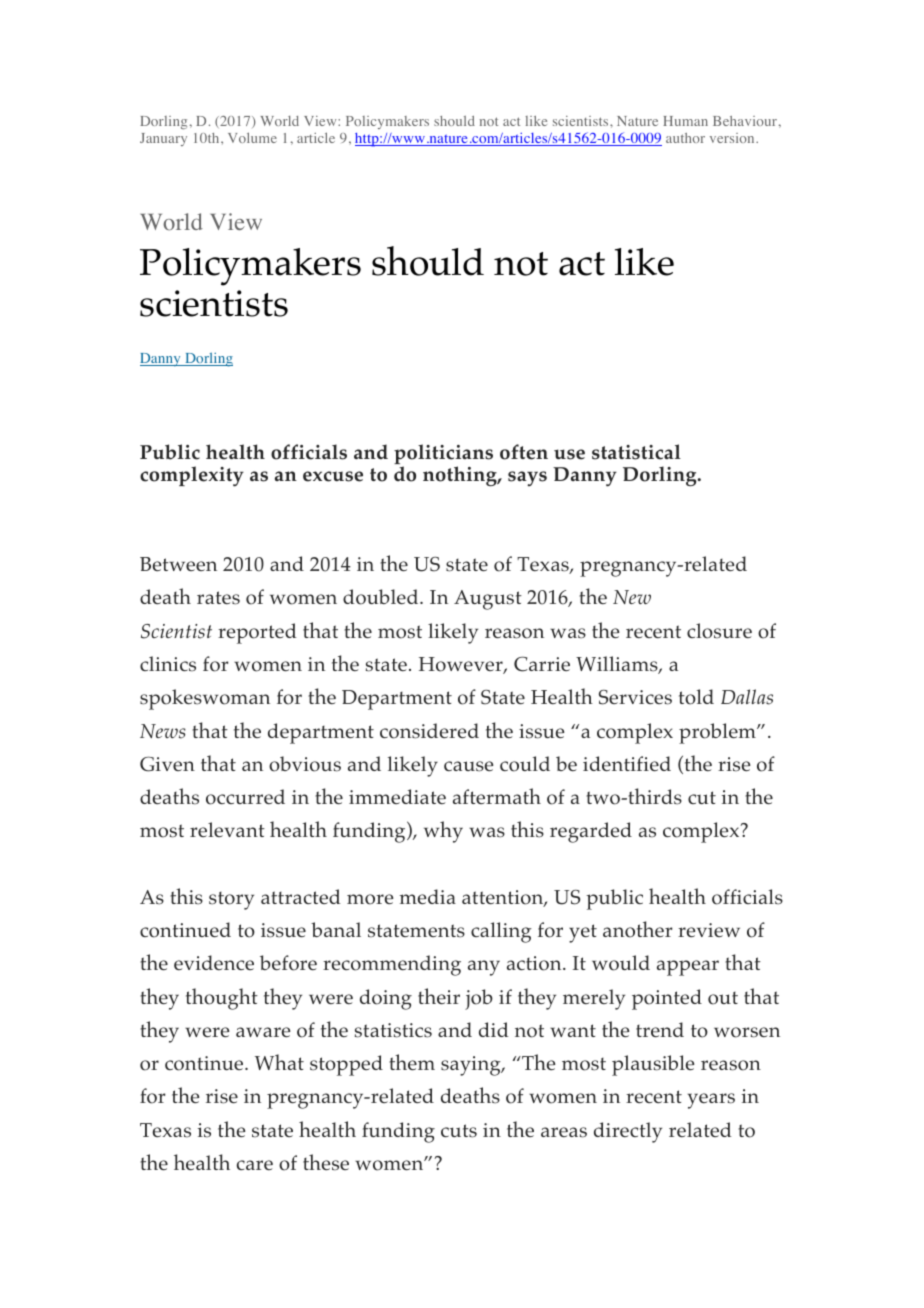  Describe the element at coordinates (636, 452) in the image. I see `statistical` at that location.
